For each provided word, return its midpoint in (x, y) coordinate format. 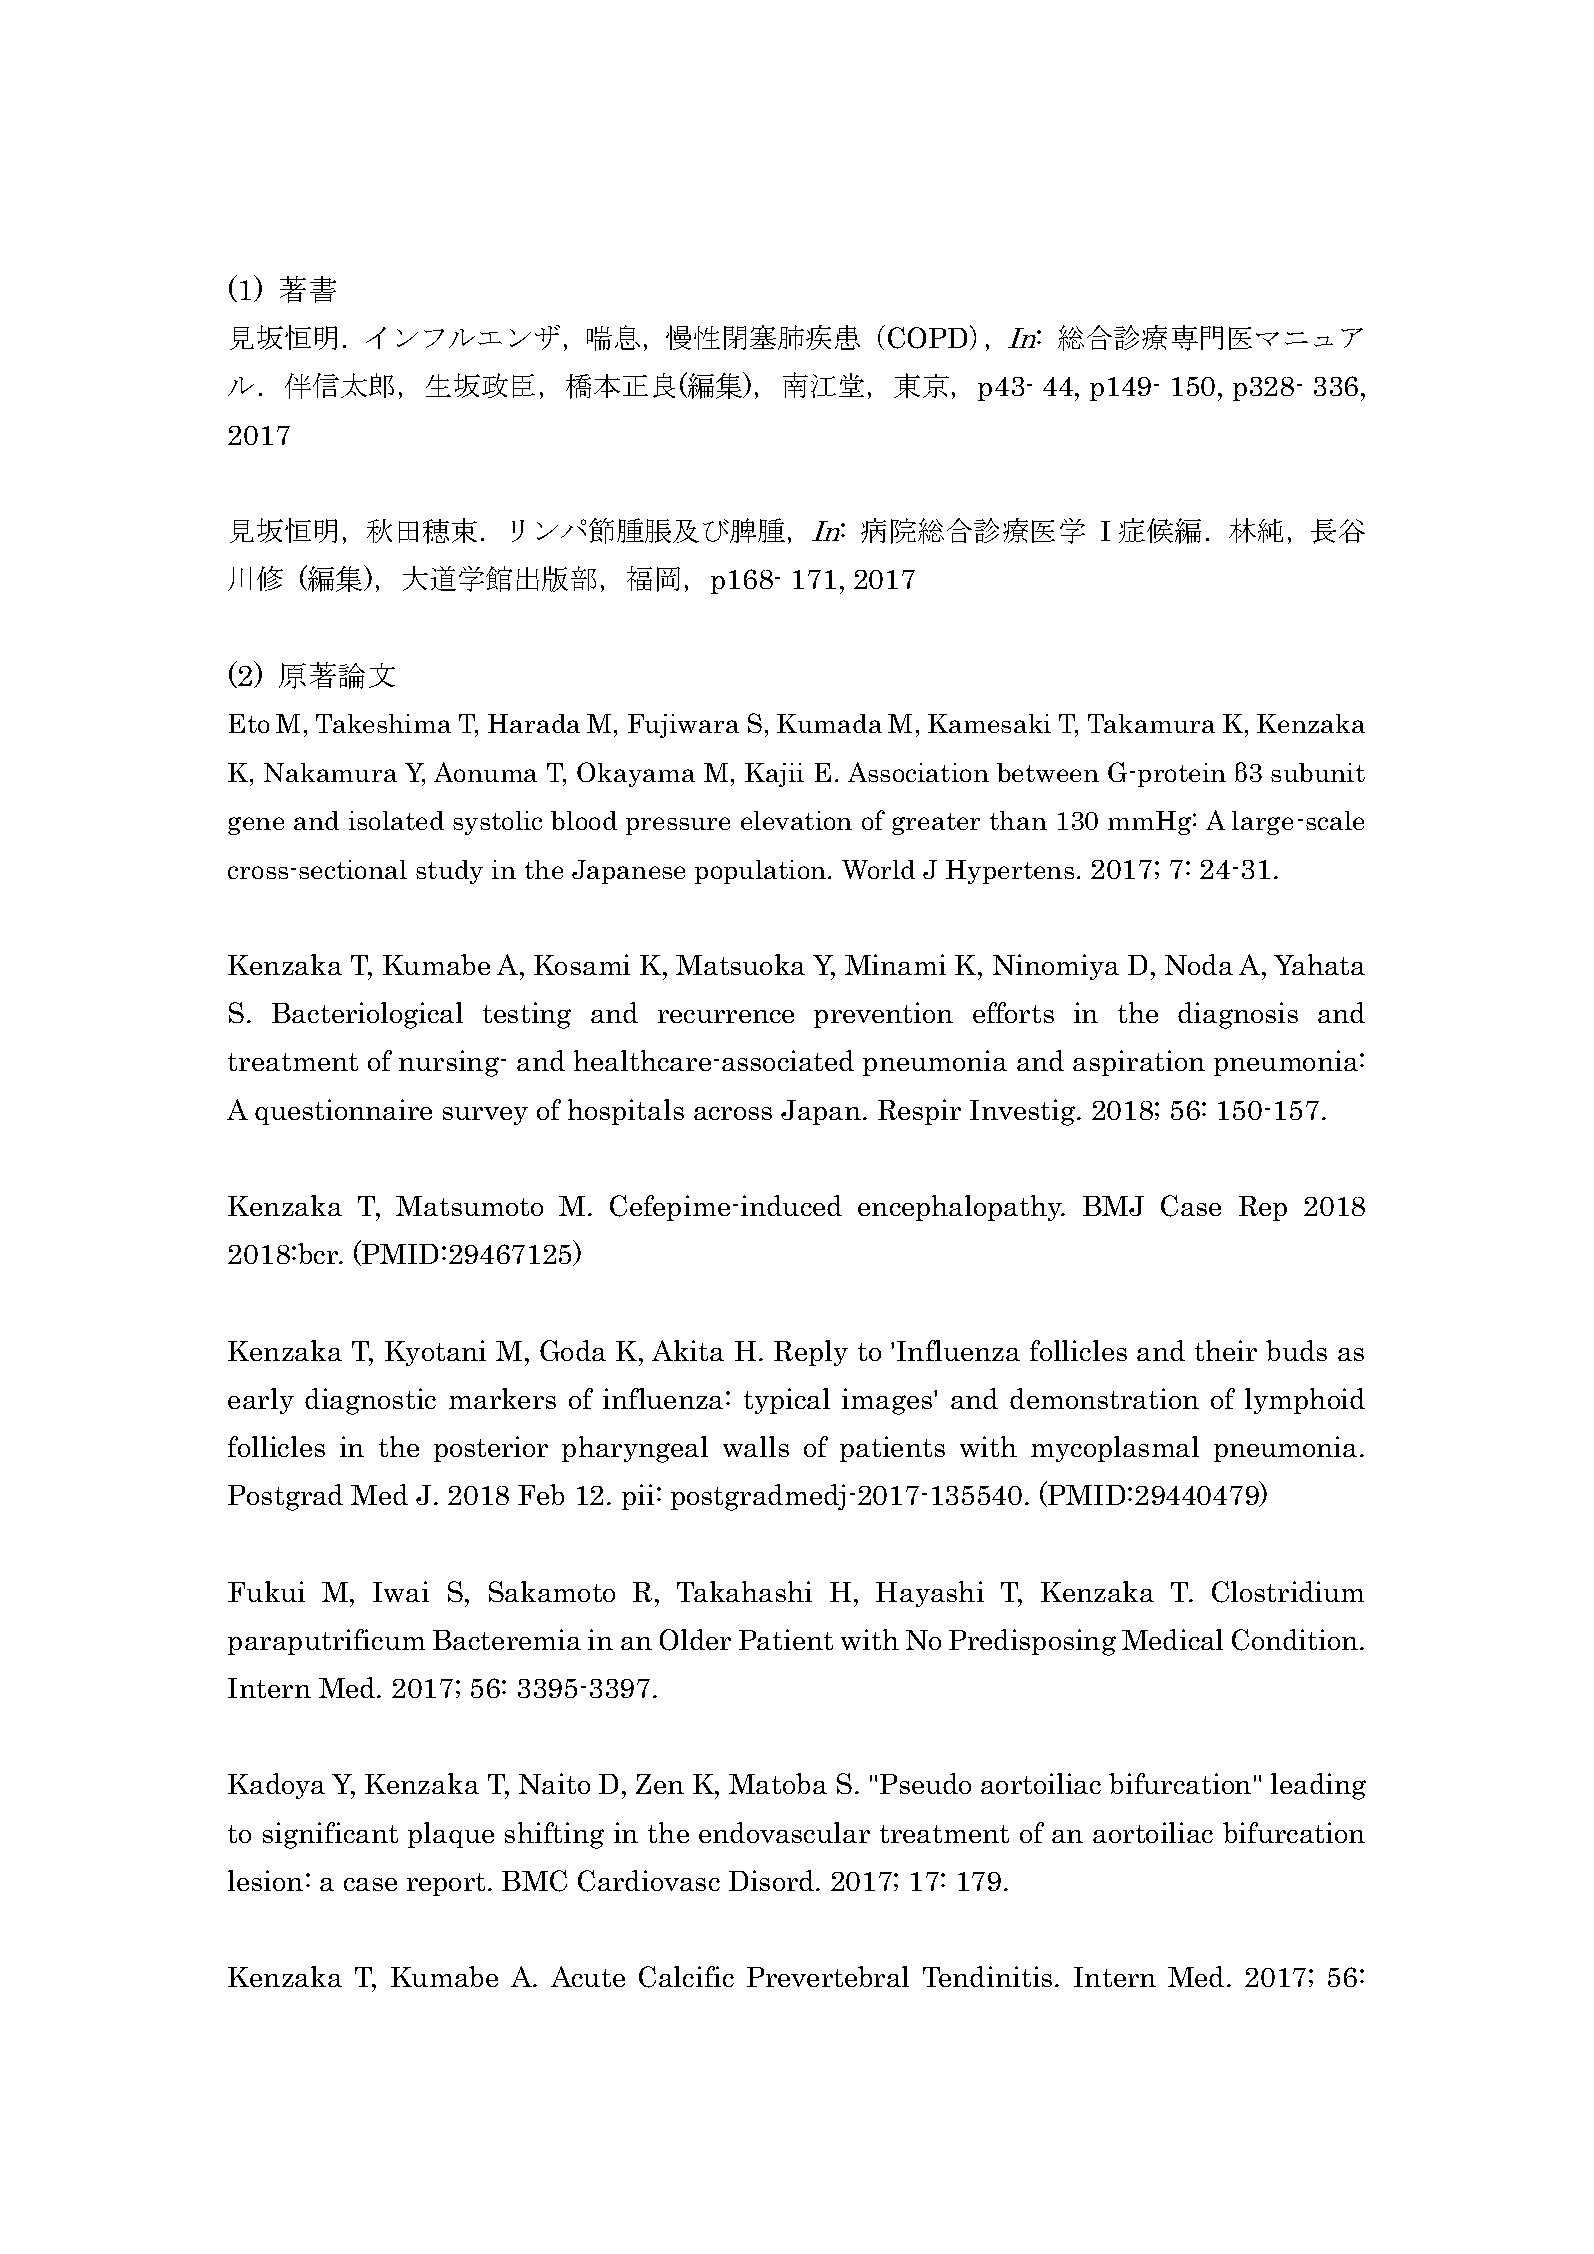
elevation (796, 820)
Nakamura (330, 772)
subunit (1318, 772)
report (446, 1884)
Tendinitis (987, 1976)
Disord (773, 1880)
